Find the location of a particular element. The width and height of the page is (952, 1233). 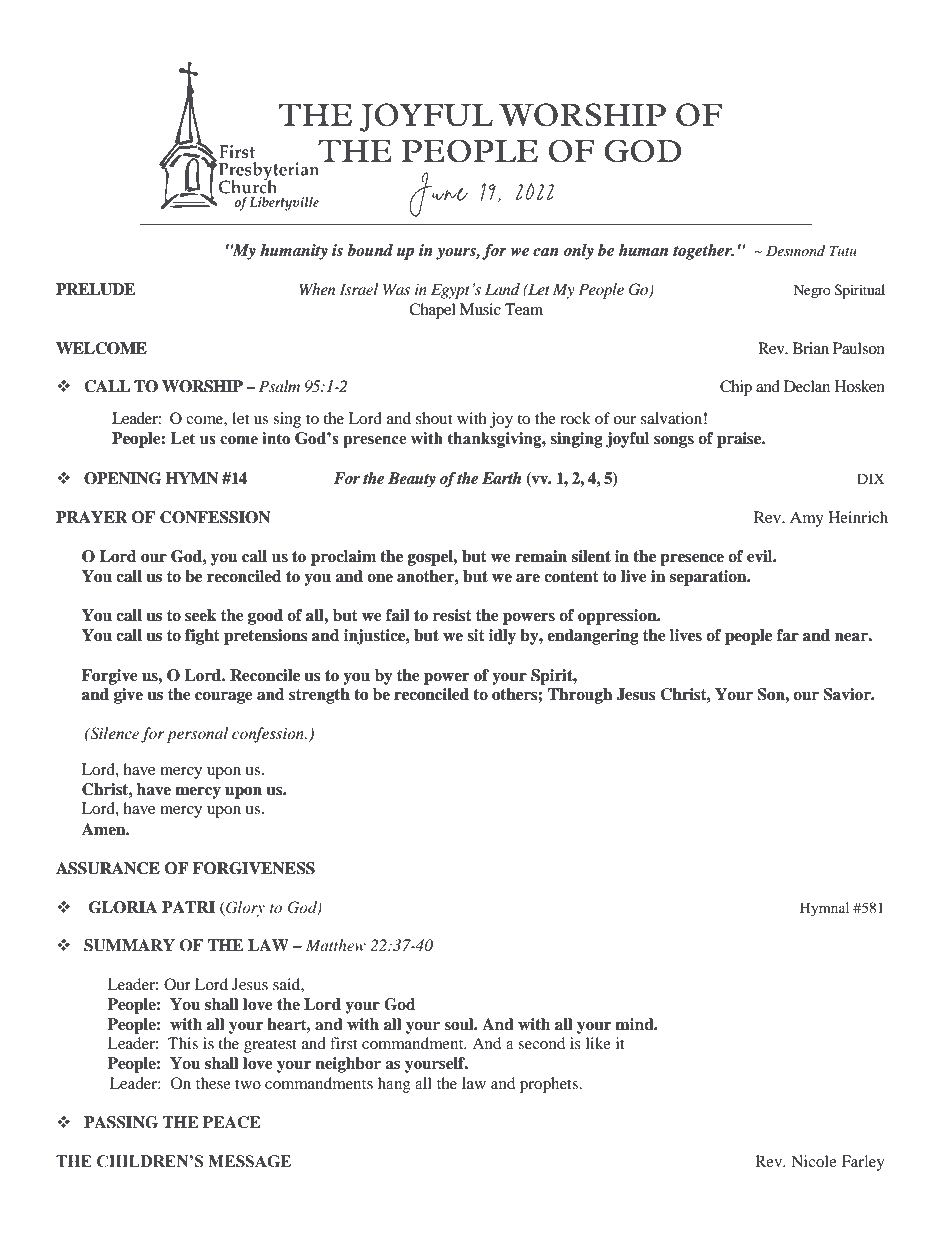

PRELUDE is located at coordinates (95, 289).
